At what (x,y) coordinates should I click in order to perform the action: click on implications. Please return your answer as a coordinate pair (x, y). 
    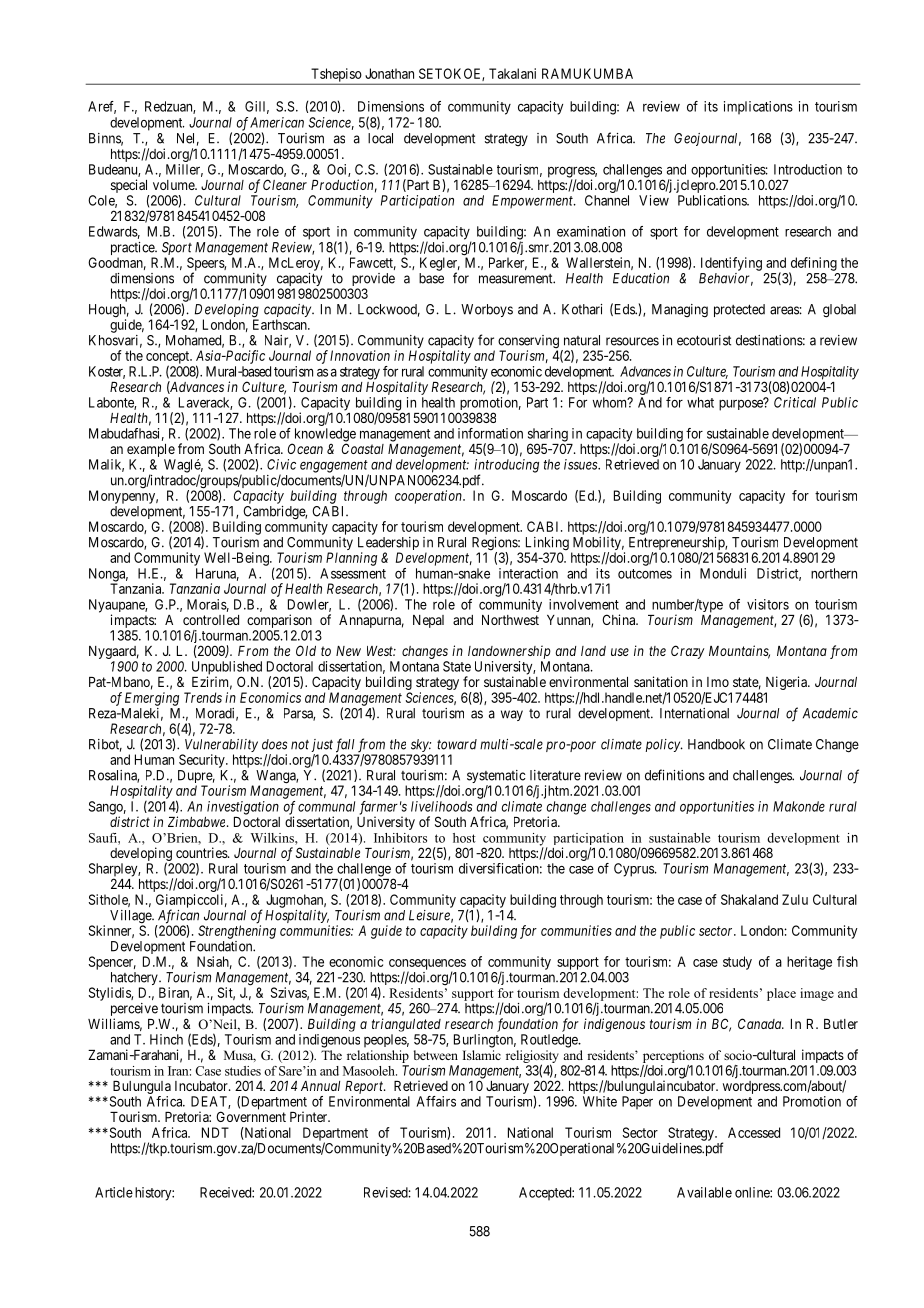
    Looking at the image, I should click on (758, 108).
